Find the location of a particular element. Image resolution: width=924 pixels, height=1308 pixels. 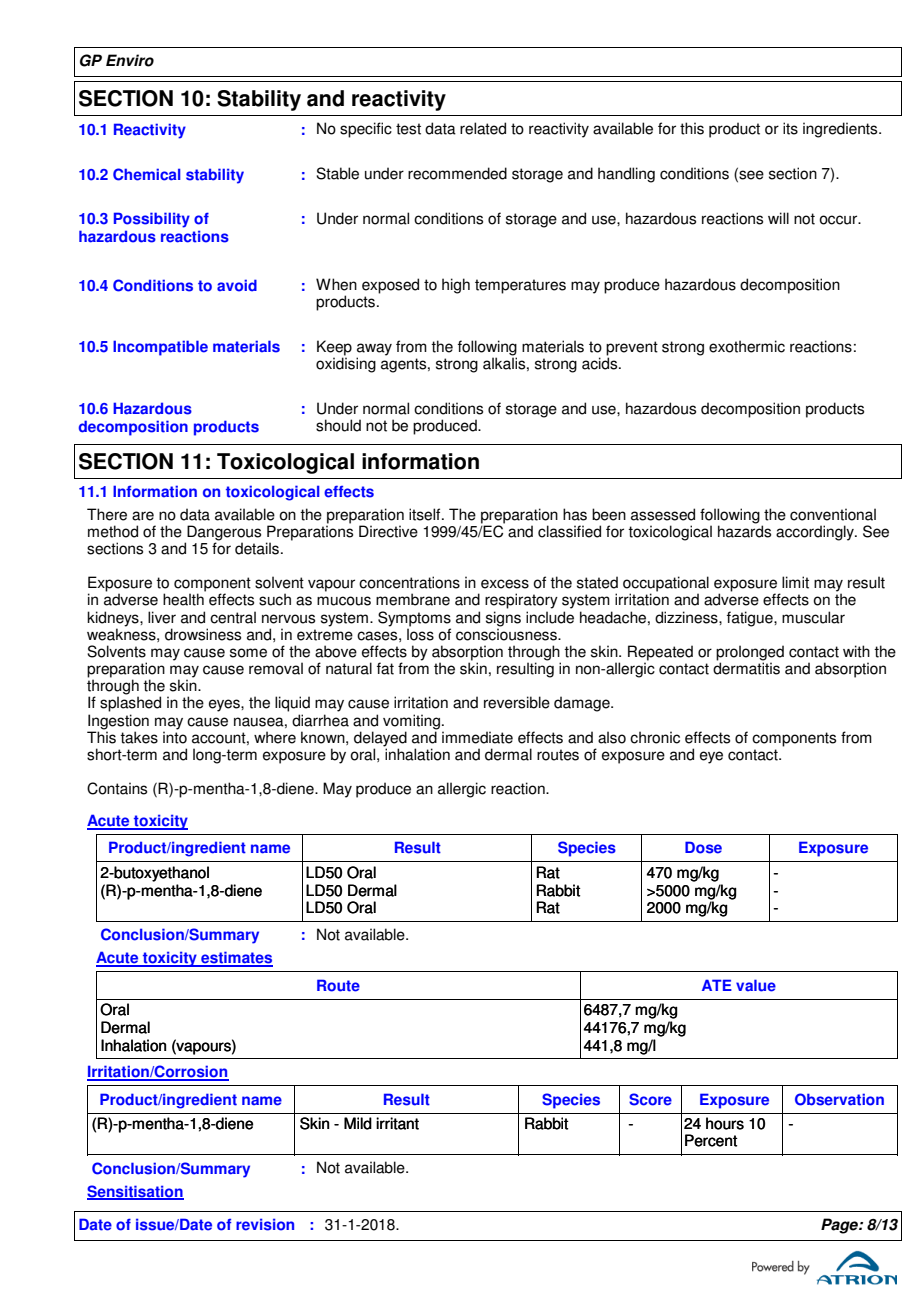

hazards is located at coordinates (744, 530).
